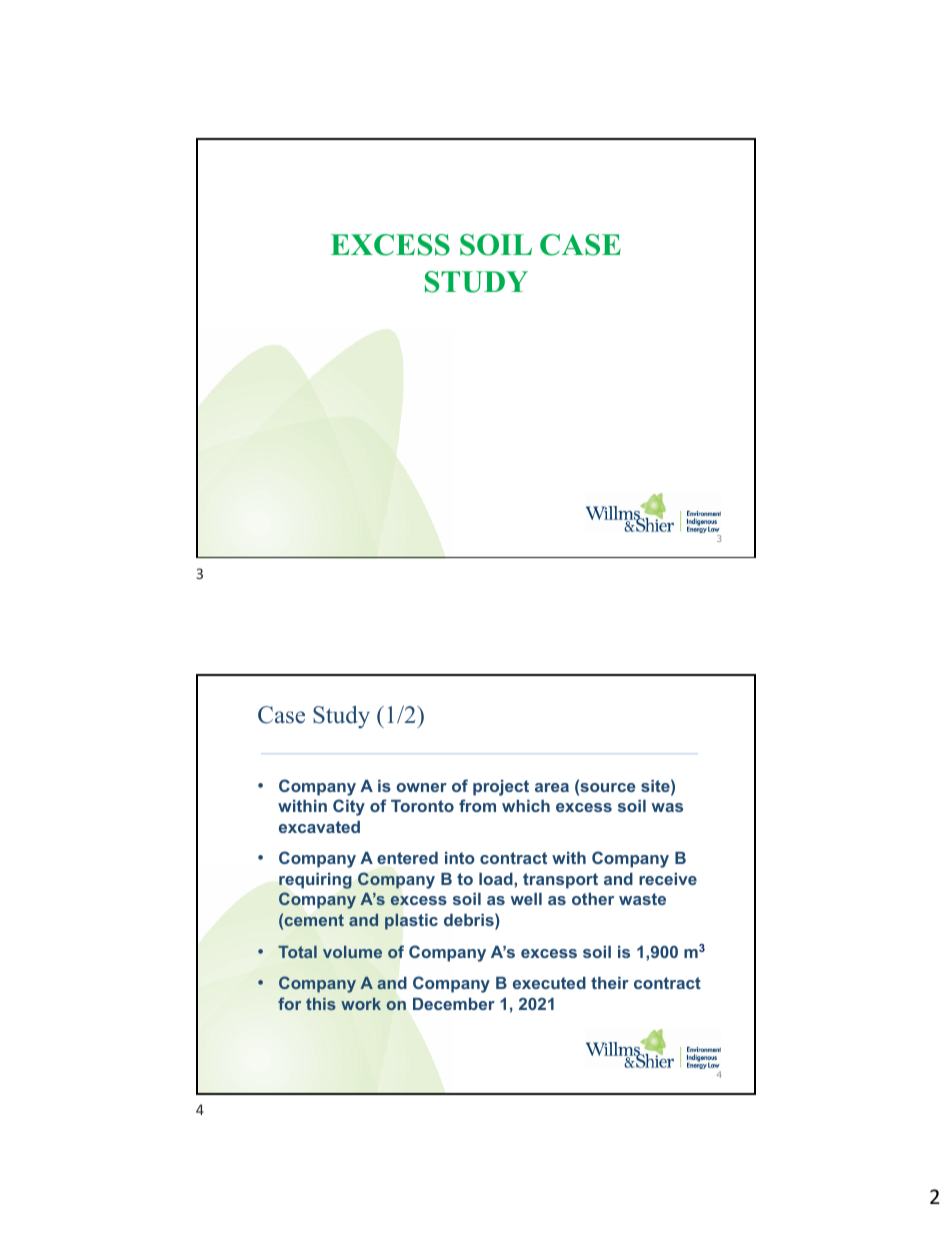 The image size is (952, 1233). What do you see at coordinates (352, 952) in the image?
I see `volume` at bounding box center [352, 952].
